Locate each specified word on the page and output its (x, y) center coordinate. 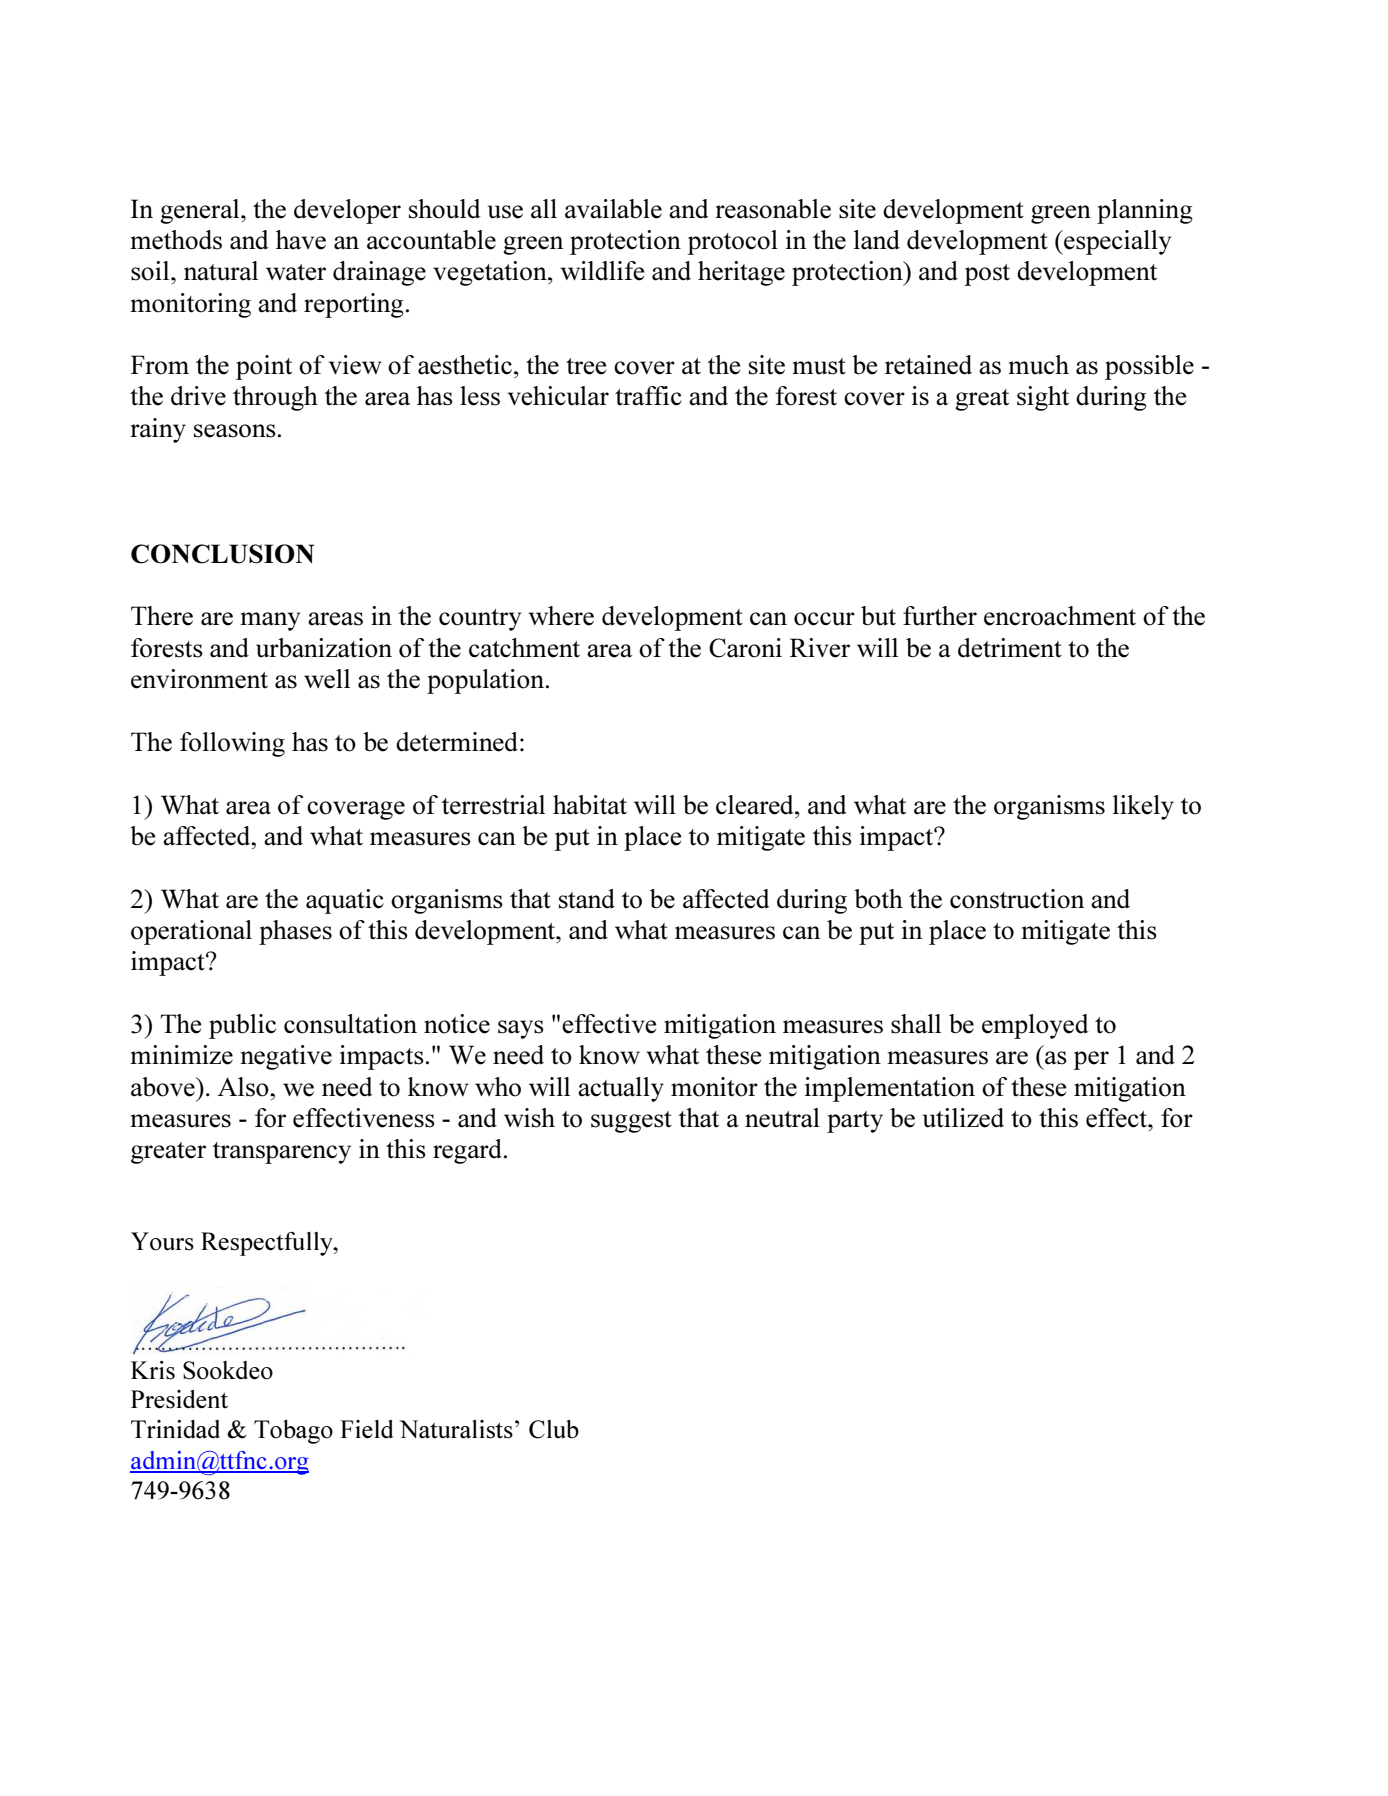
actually (621, 1089)
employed (1035, 1026)
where (561, 616)
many (270, 621)
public (242, 1026)
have (301, 240)
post (987, 275)
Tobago (293, 1432)
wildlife (602, 271)
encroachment (1060, 616)
